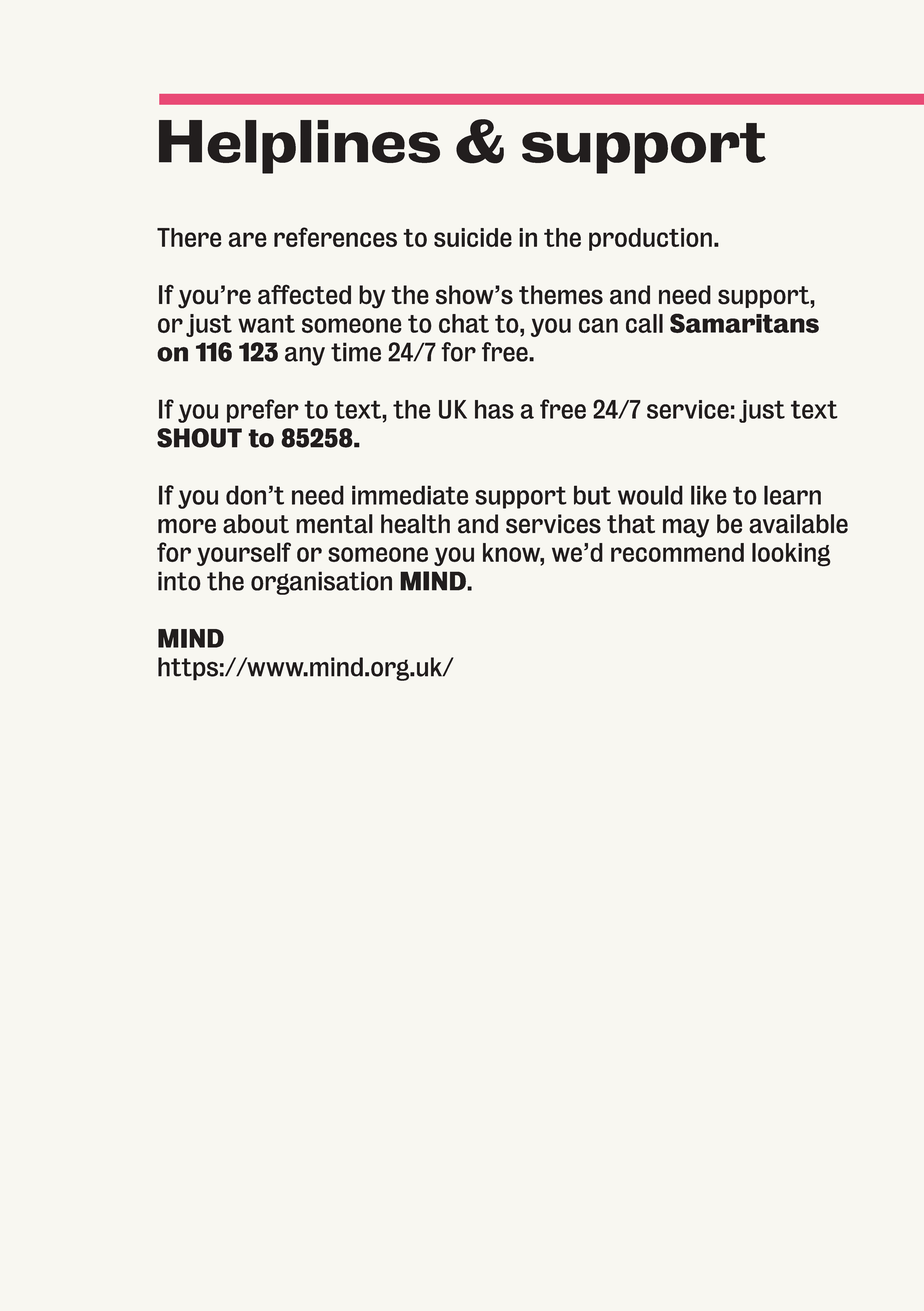 The height and width of the image is (1311, 924). What do you see at coordinates (415, 524) in the image?
I see `health` at bounding box center [415, 524].
